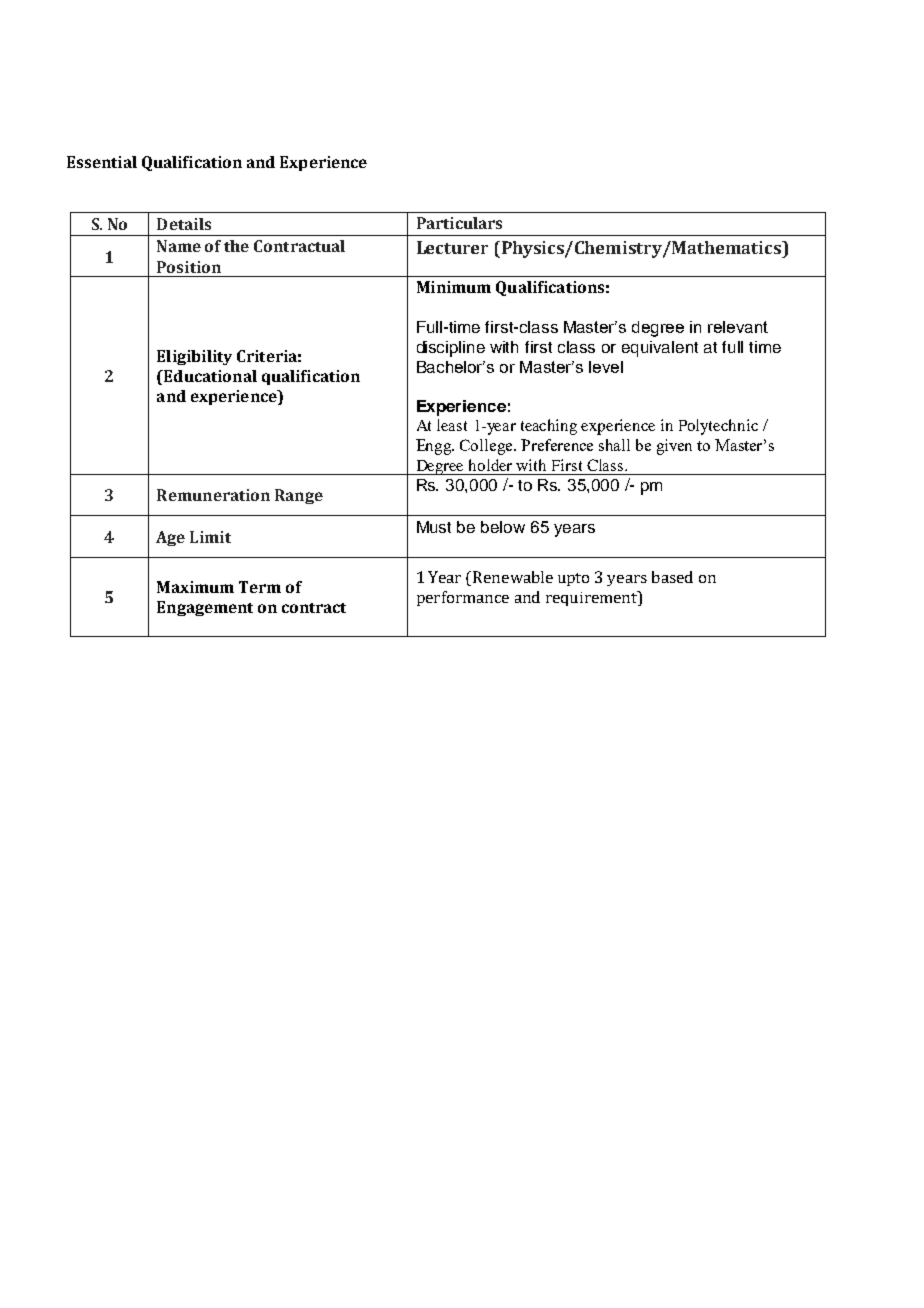 This screenshot has width=924, height=1308. I want to click on discipline, so click(451, 349).
